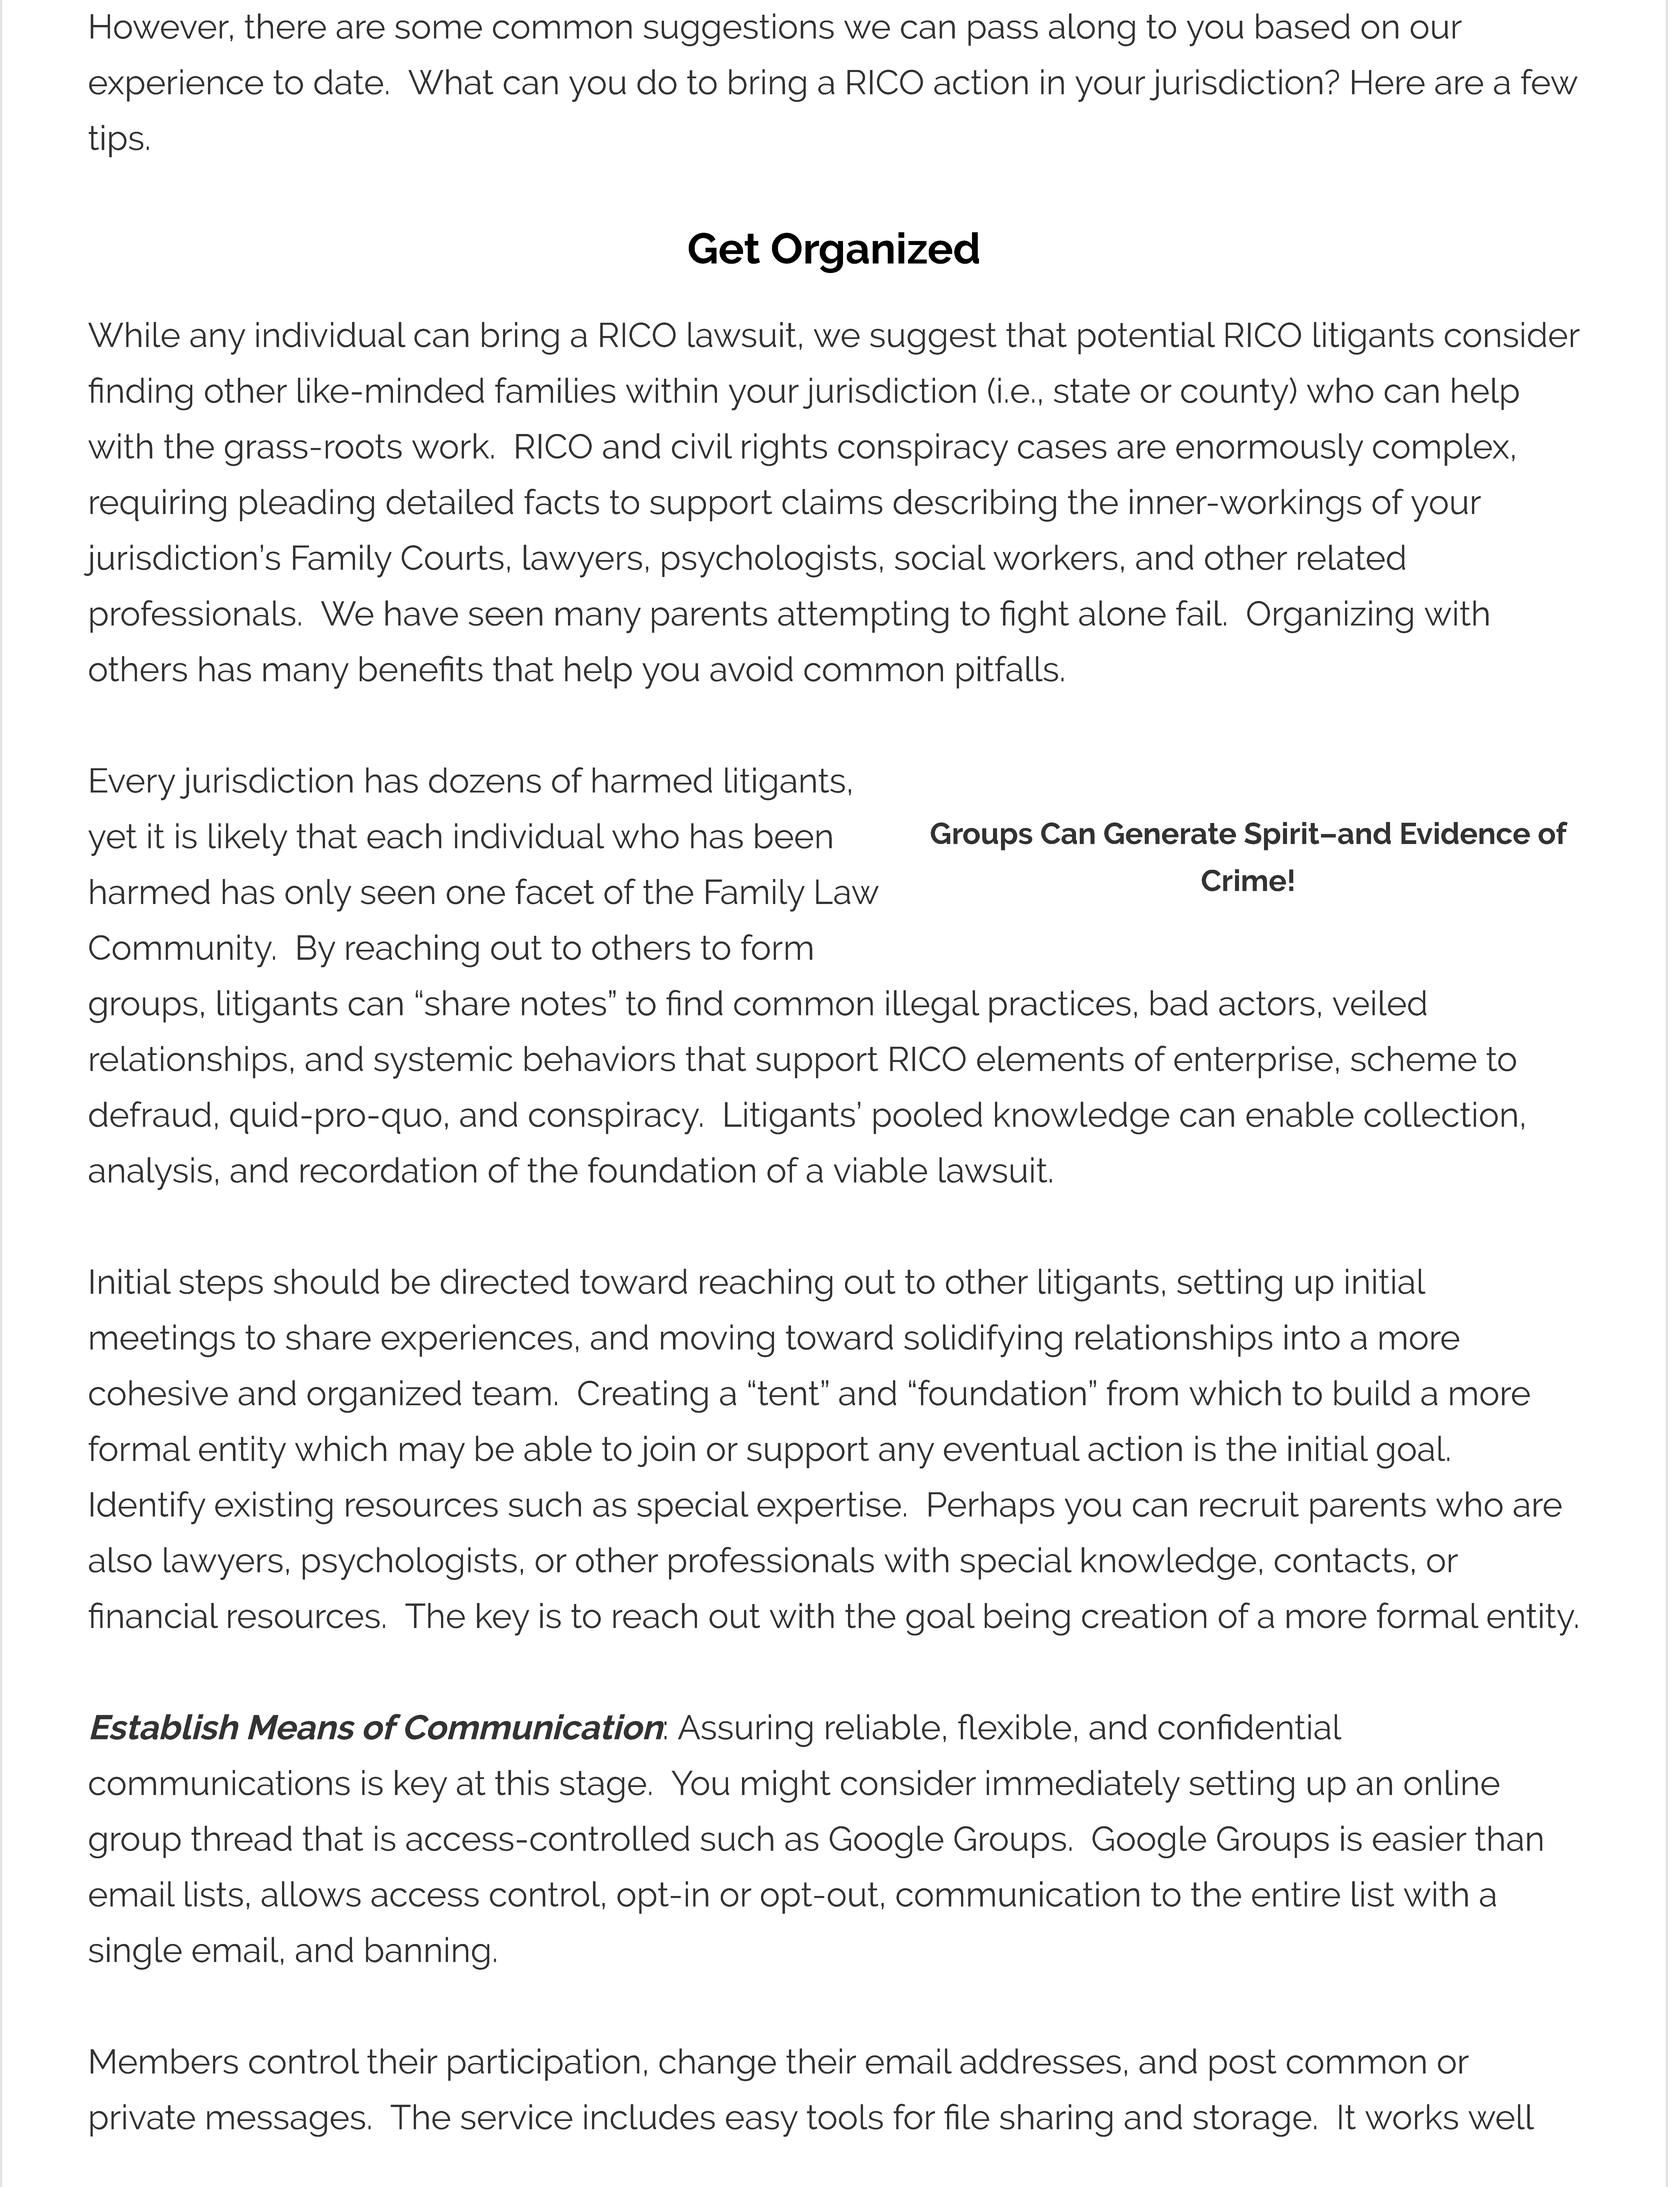 The height and width of the screenshot is (2187, 1668). What do you see at coordinates (286, 2124) in the screenshot?
I see `messages` at bounding box center [286, 2124].
